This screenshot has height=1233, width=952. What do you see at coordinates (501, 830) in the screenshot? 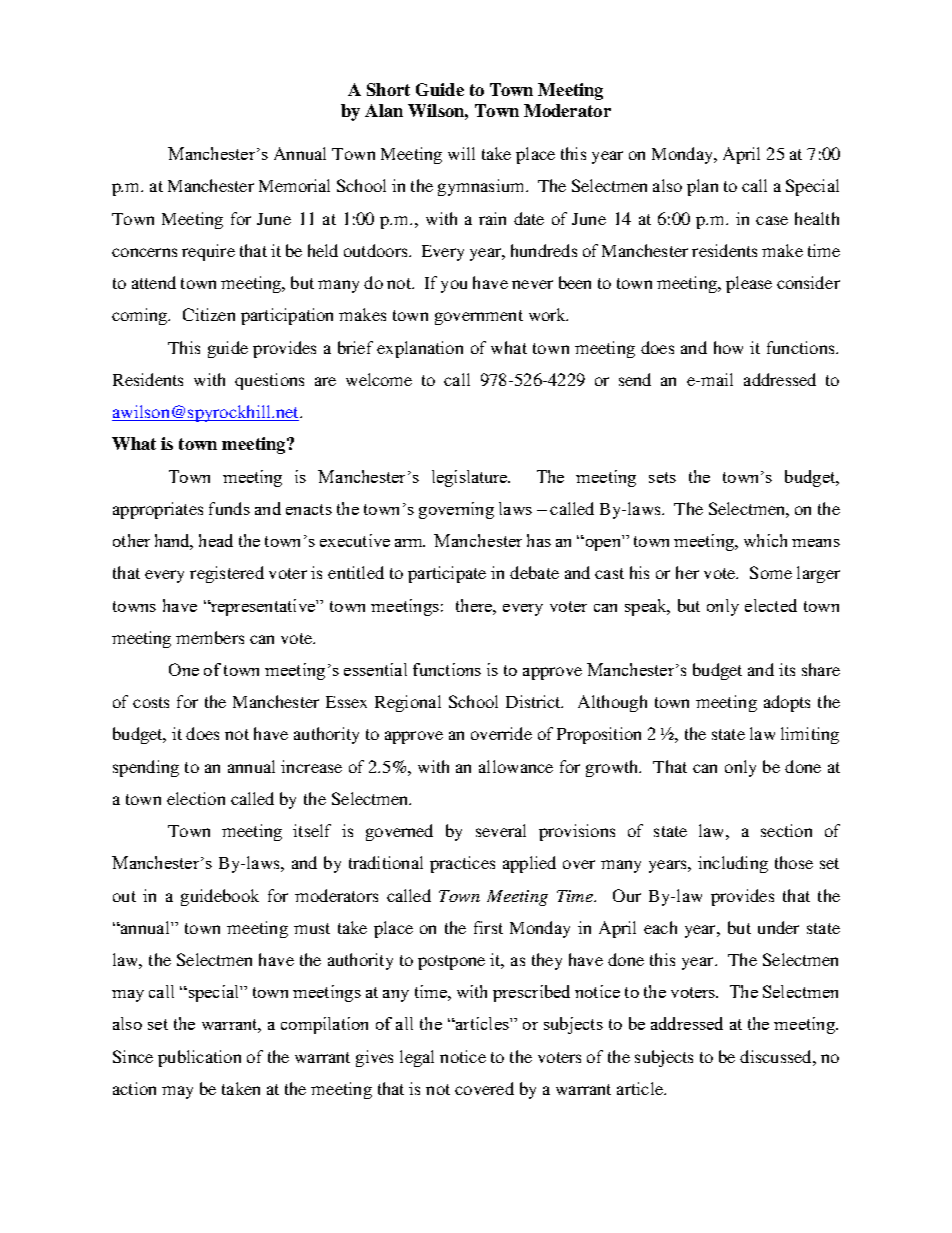
I see `several` at bounding box center [501, 830].
